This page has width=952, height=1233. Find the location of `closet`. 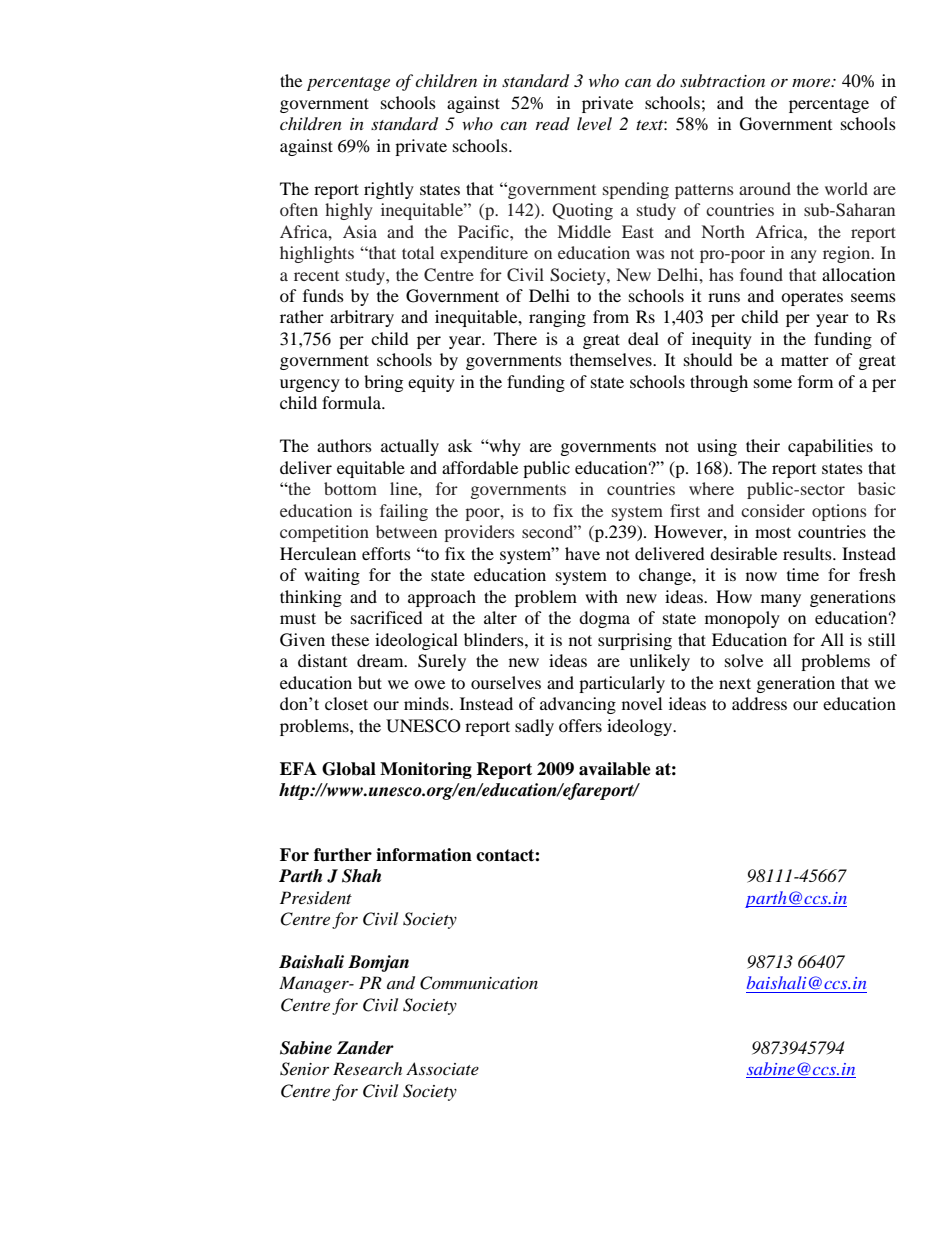

closet is located at coordinates (346, 703).
